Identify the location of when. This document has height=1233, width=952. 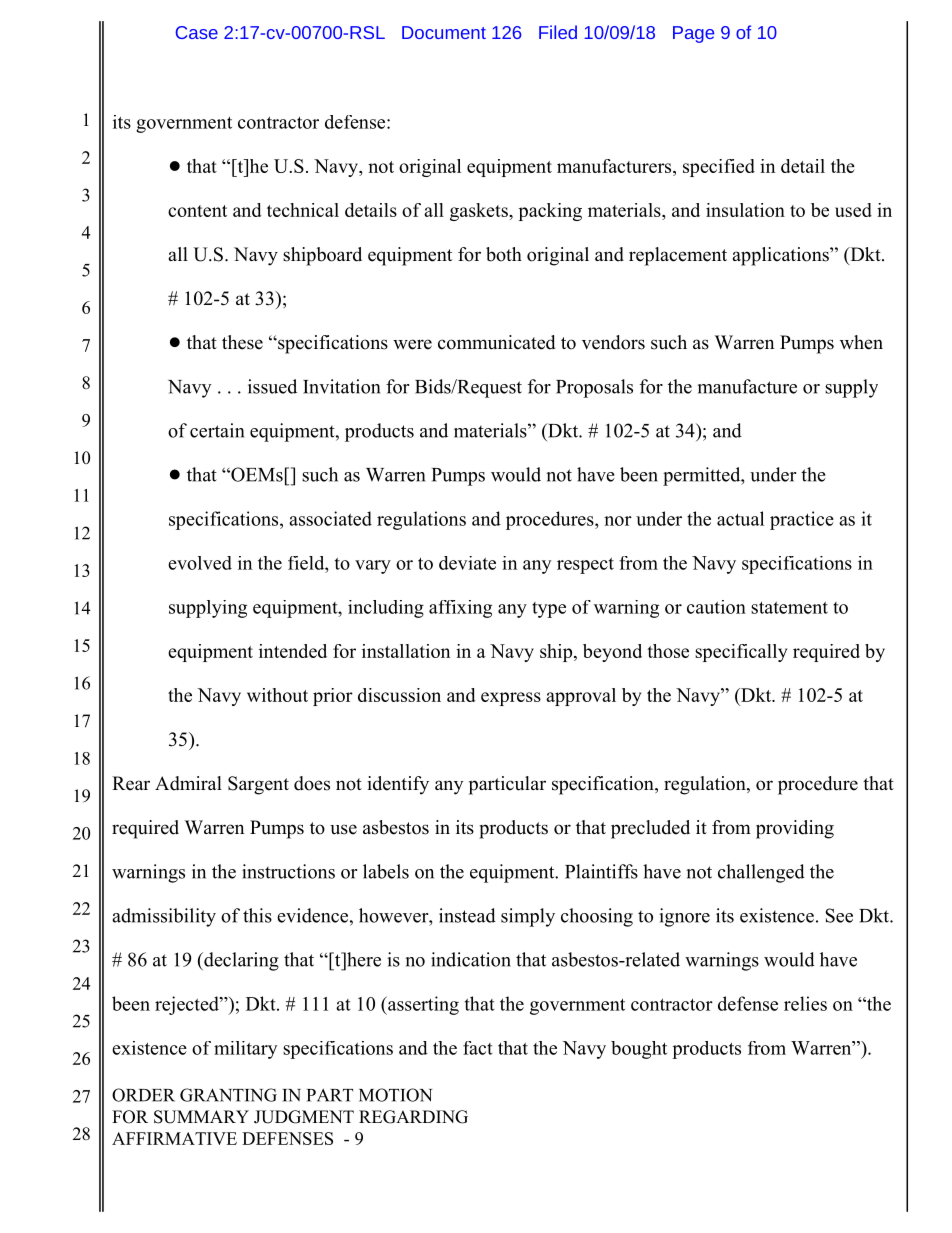
(861, 342).
